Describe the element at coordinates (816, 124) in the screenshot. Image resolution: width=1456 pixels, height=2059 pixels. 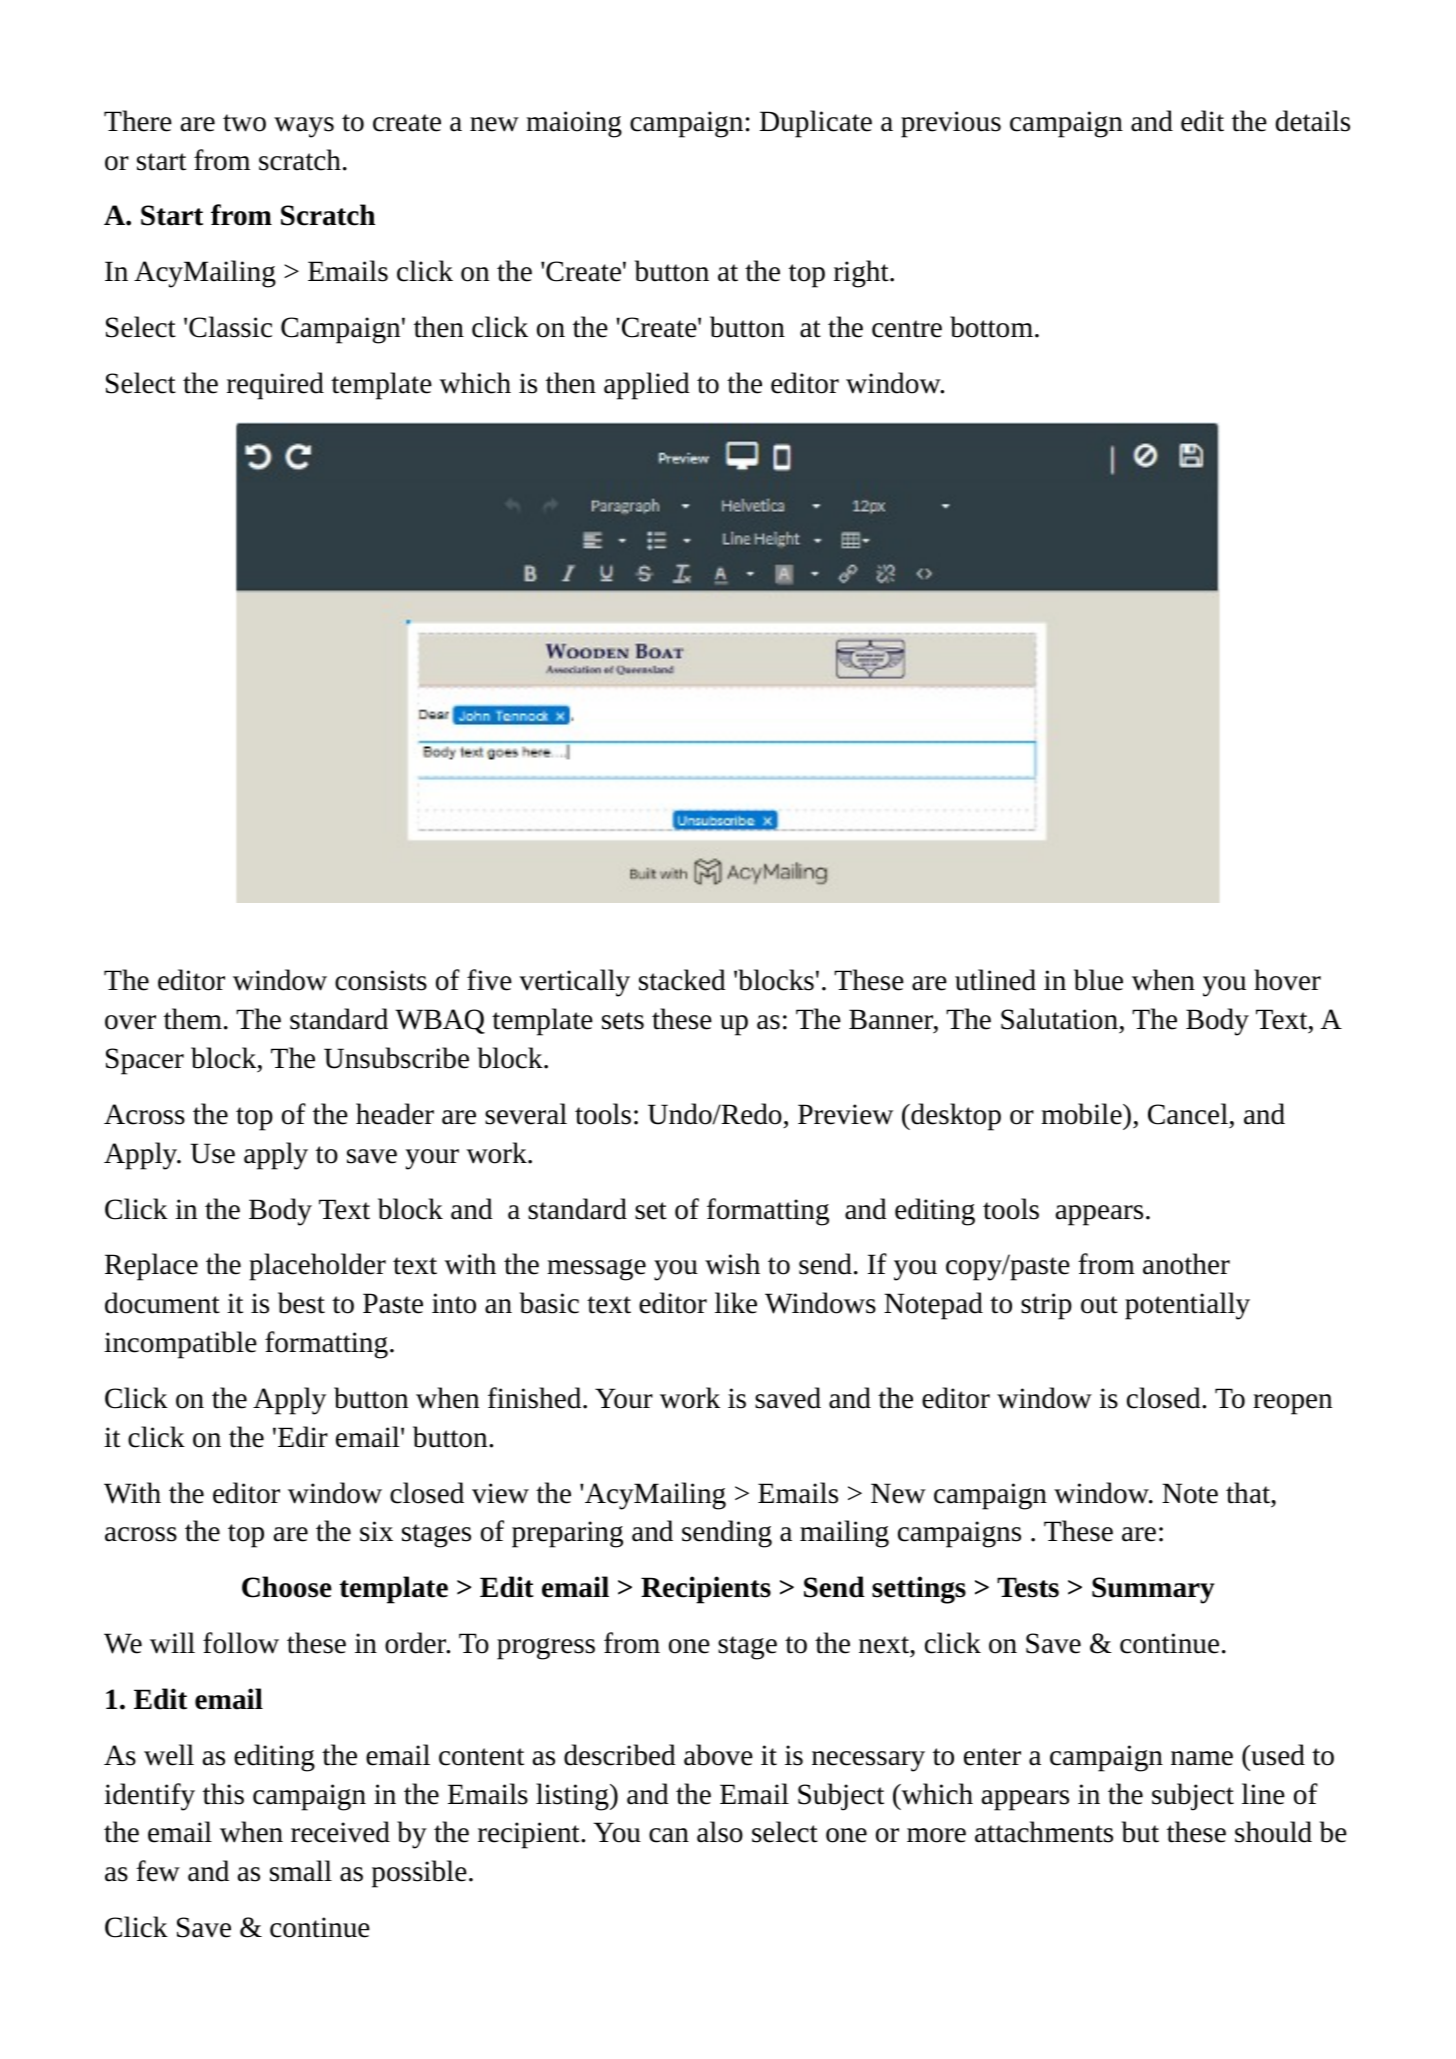
I see `Duplicate` at that location.
